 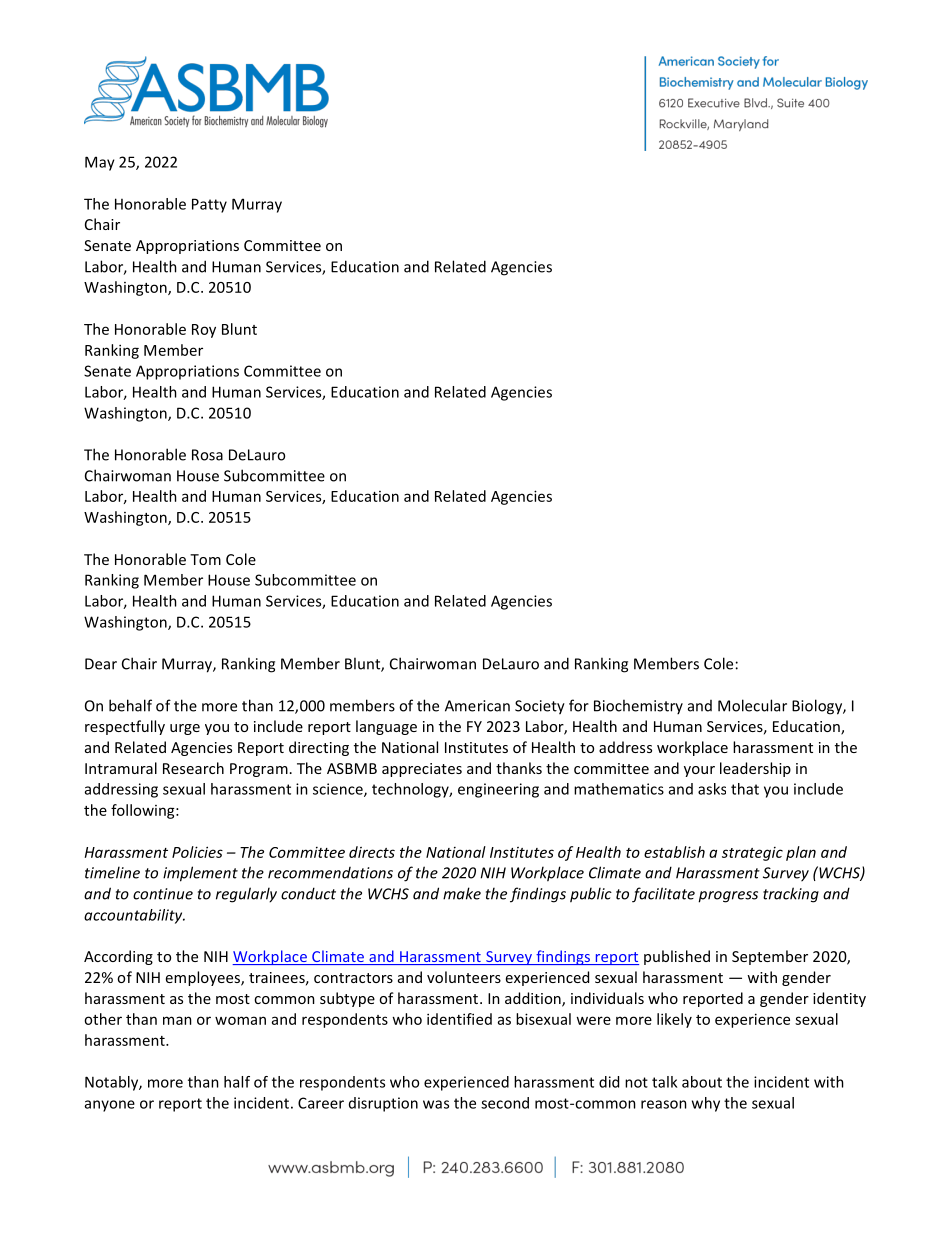 What do you see at coordinates (193, 768) in the page?
I see `Research` at bounding box center [193, 768].
